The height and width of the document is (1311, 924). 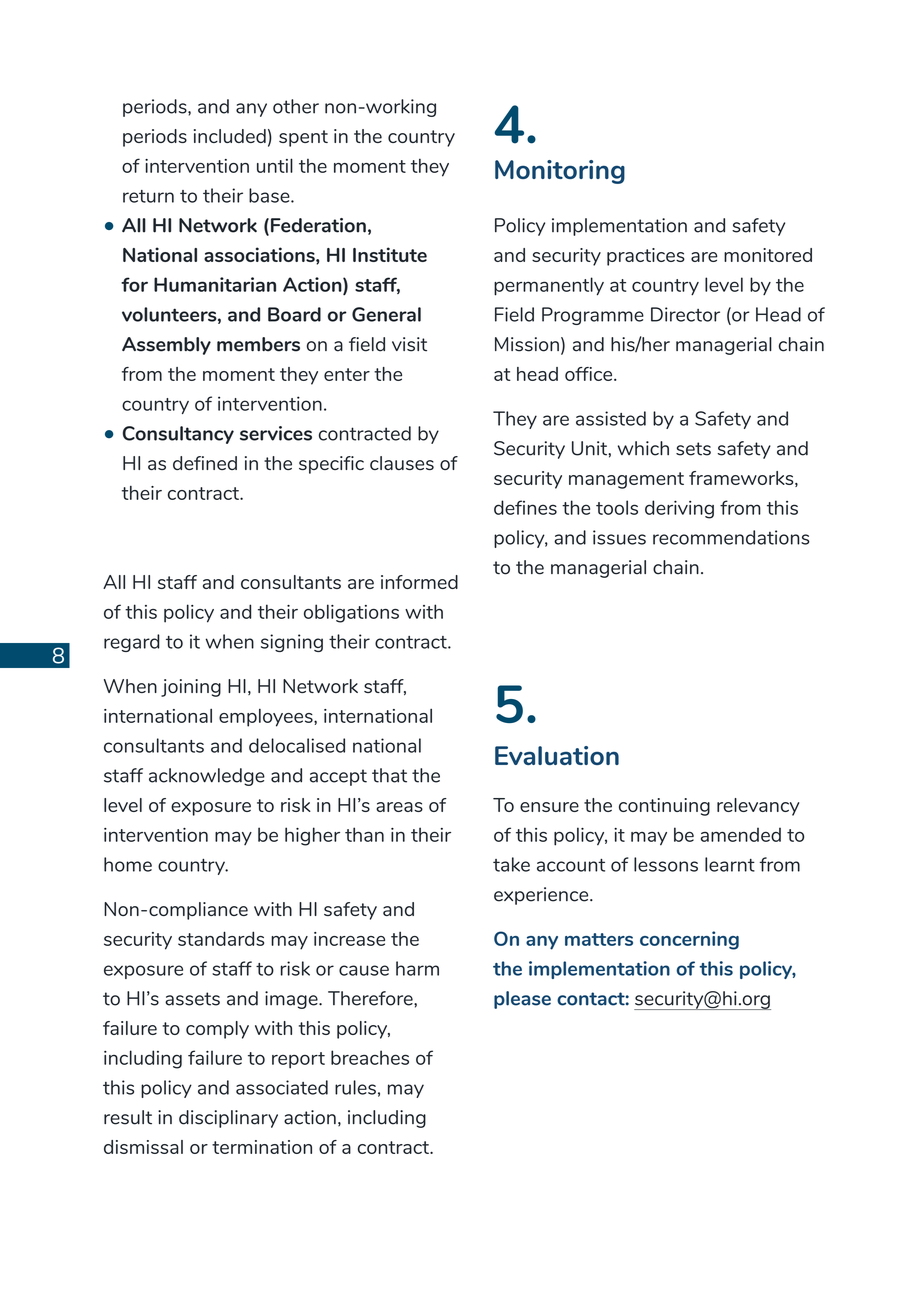 I want to click on standards, so click(x=221, y=938).
